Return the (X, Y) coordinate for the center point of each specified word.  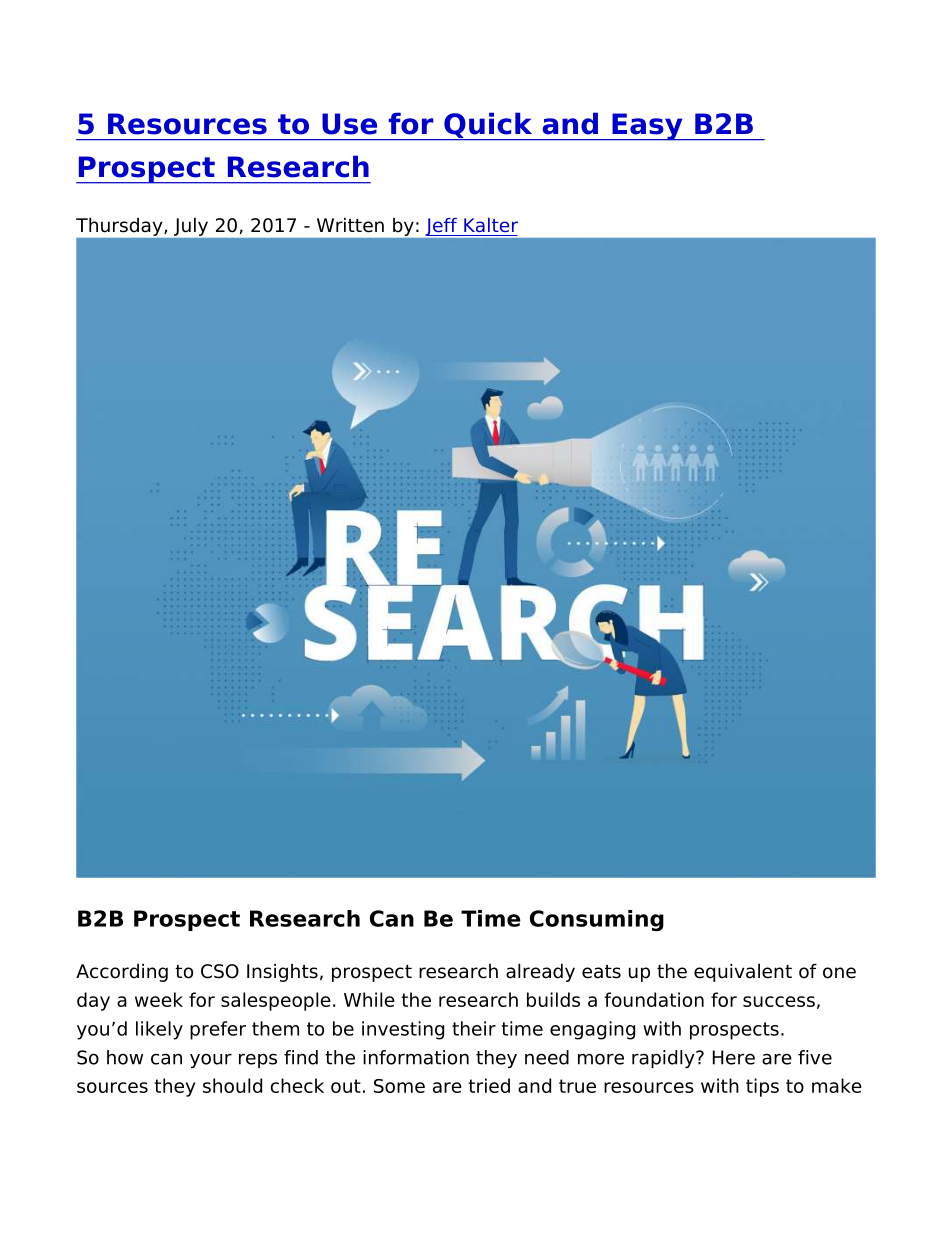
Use (349, 124)
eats (601, 972)
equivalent (743, 972)
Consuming (597, 920)
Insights (282, 973)
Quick (488, 126)
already (540, 972)
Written (350, 225)
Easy (647, 127)
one (839, 973)
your (211, 1060)
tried (489, 1085)
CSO (220, 971)
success (779, 1001)
